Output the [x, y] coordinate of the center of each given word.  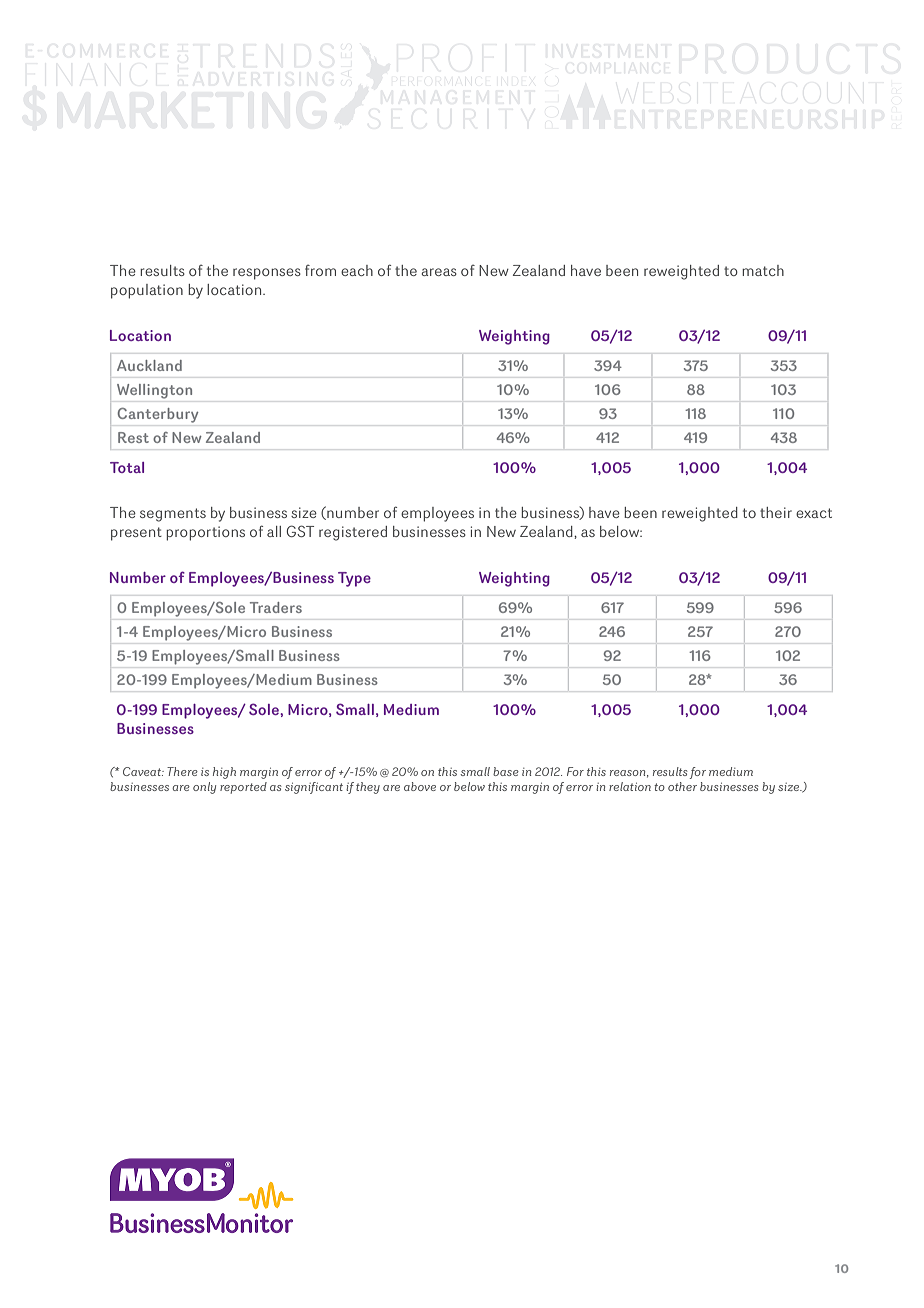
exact [814, 513]
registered [353, 533]
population [147, 291]
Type [354, 579]
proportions [205, 533]
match [763, 270]
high [224, 773]
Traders [276, 607]
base [506, 771]
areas [439, 272]
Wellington [154, 391]
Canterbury [158, 415]
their [776, 512]
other [682, 786]
